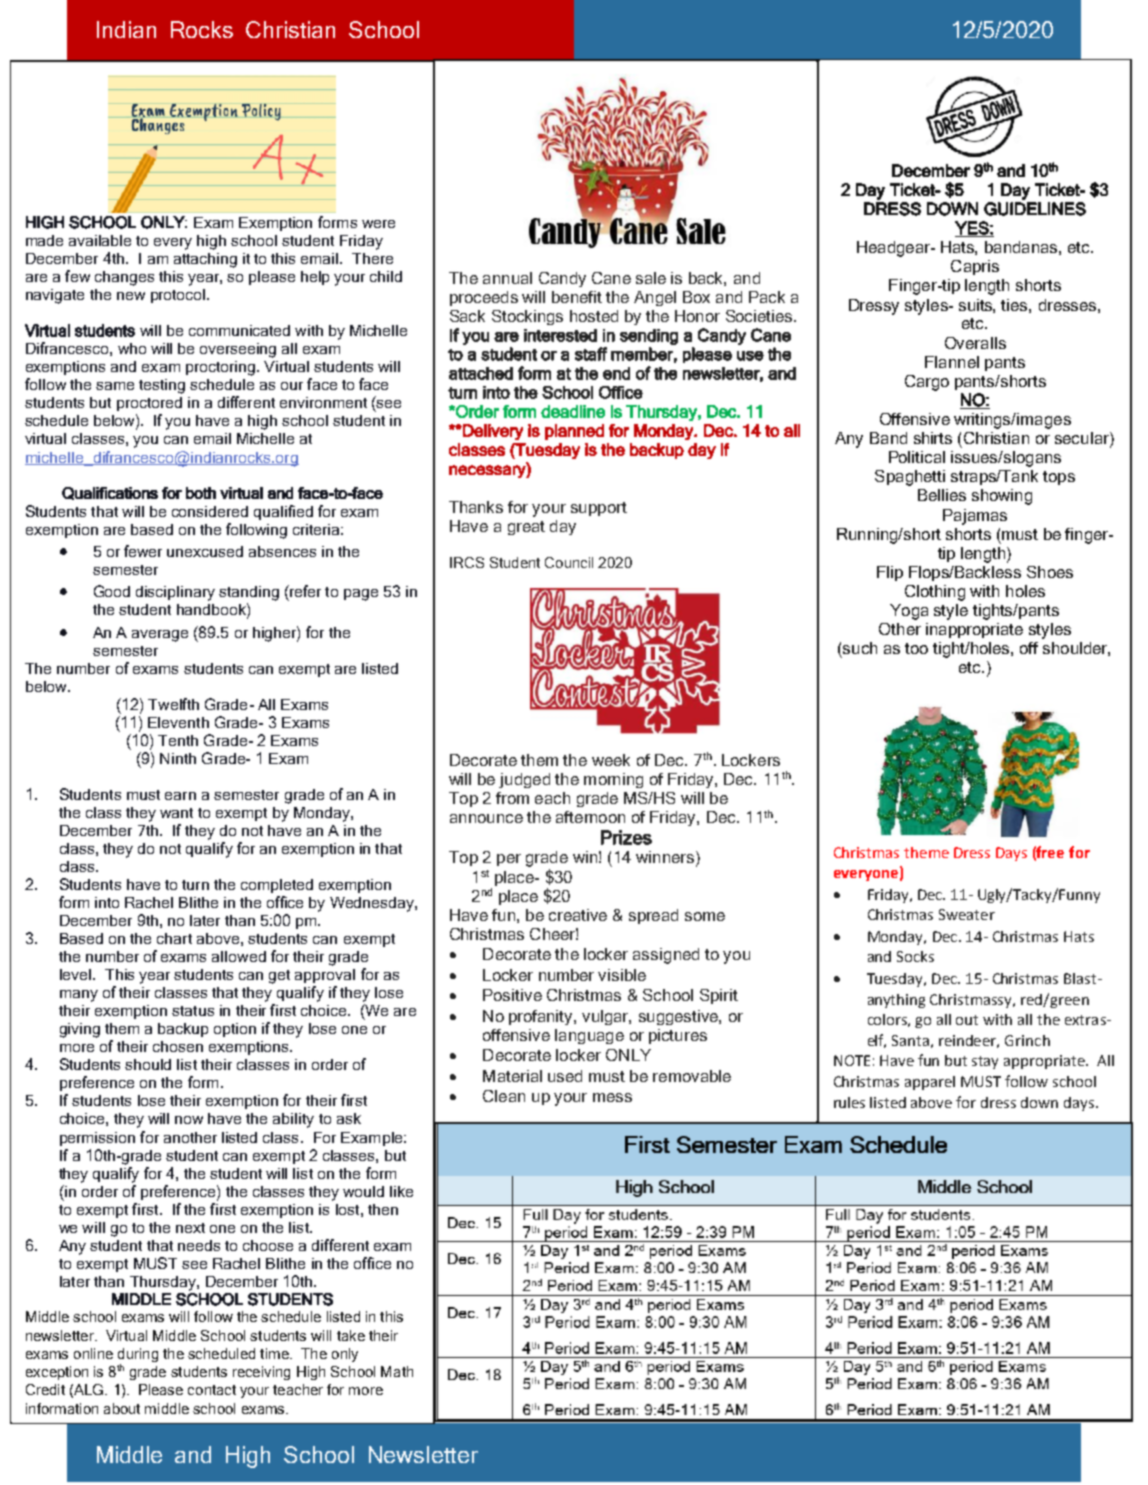 This document has width=1148, height=1485. What do you see at coordinates (507, 278) in the document?
I see `annual` at bounding box center [507, 278].
